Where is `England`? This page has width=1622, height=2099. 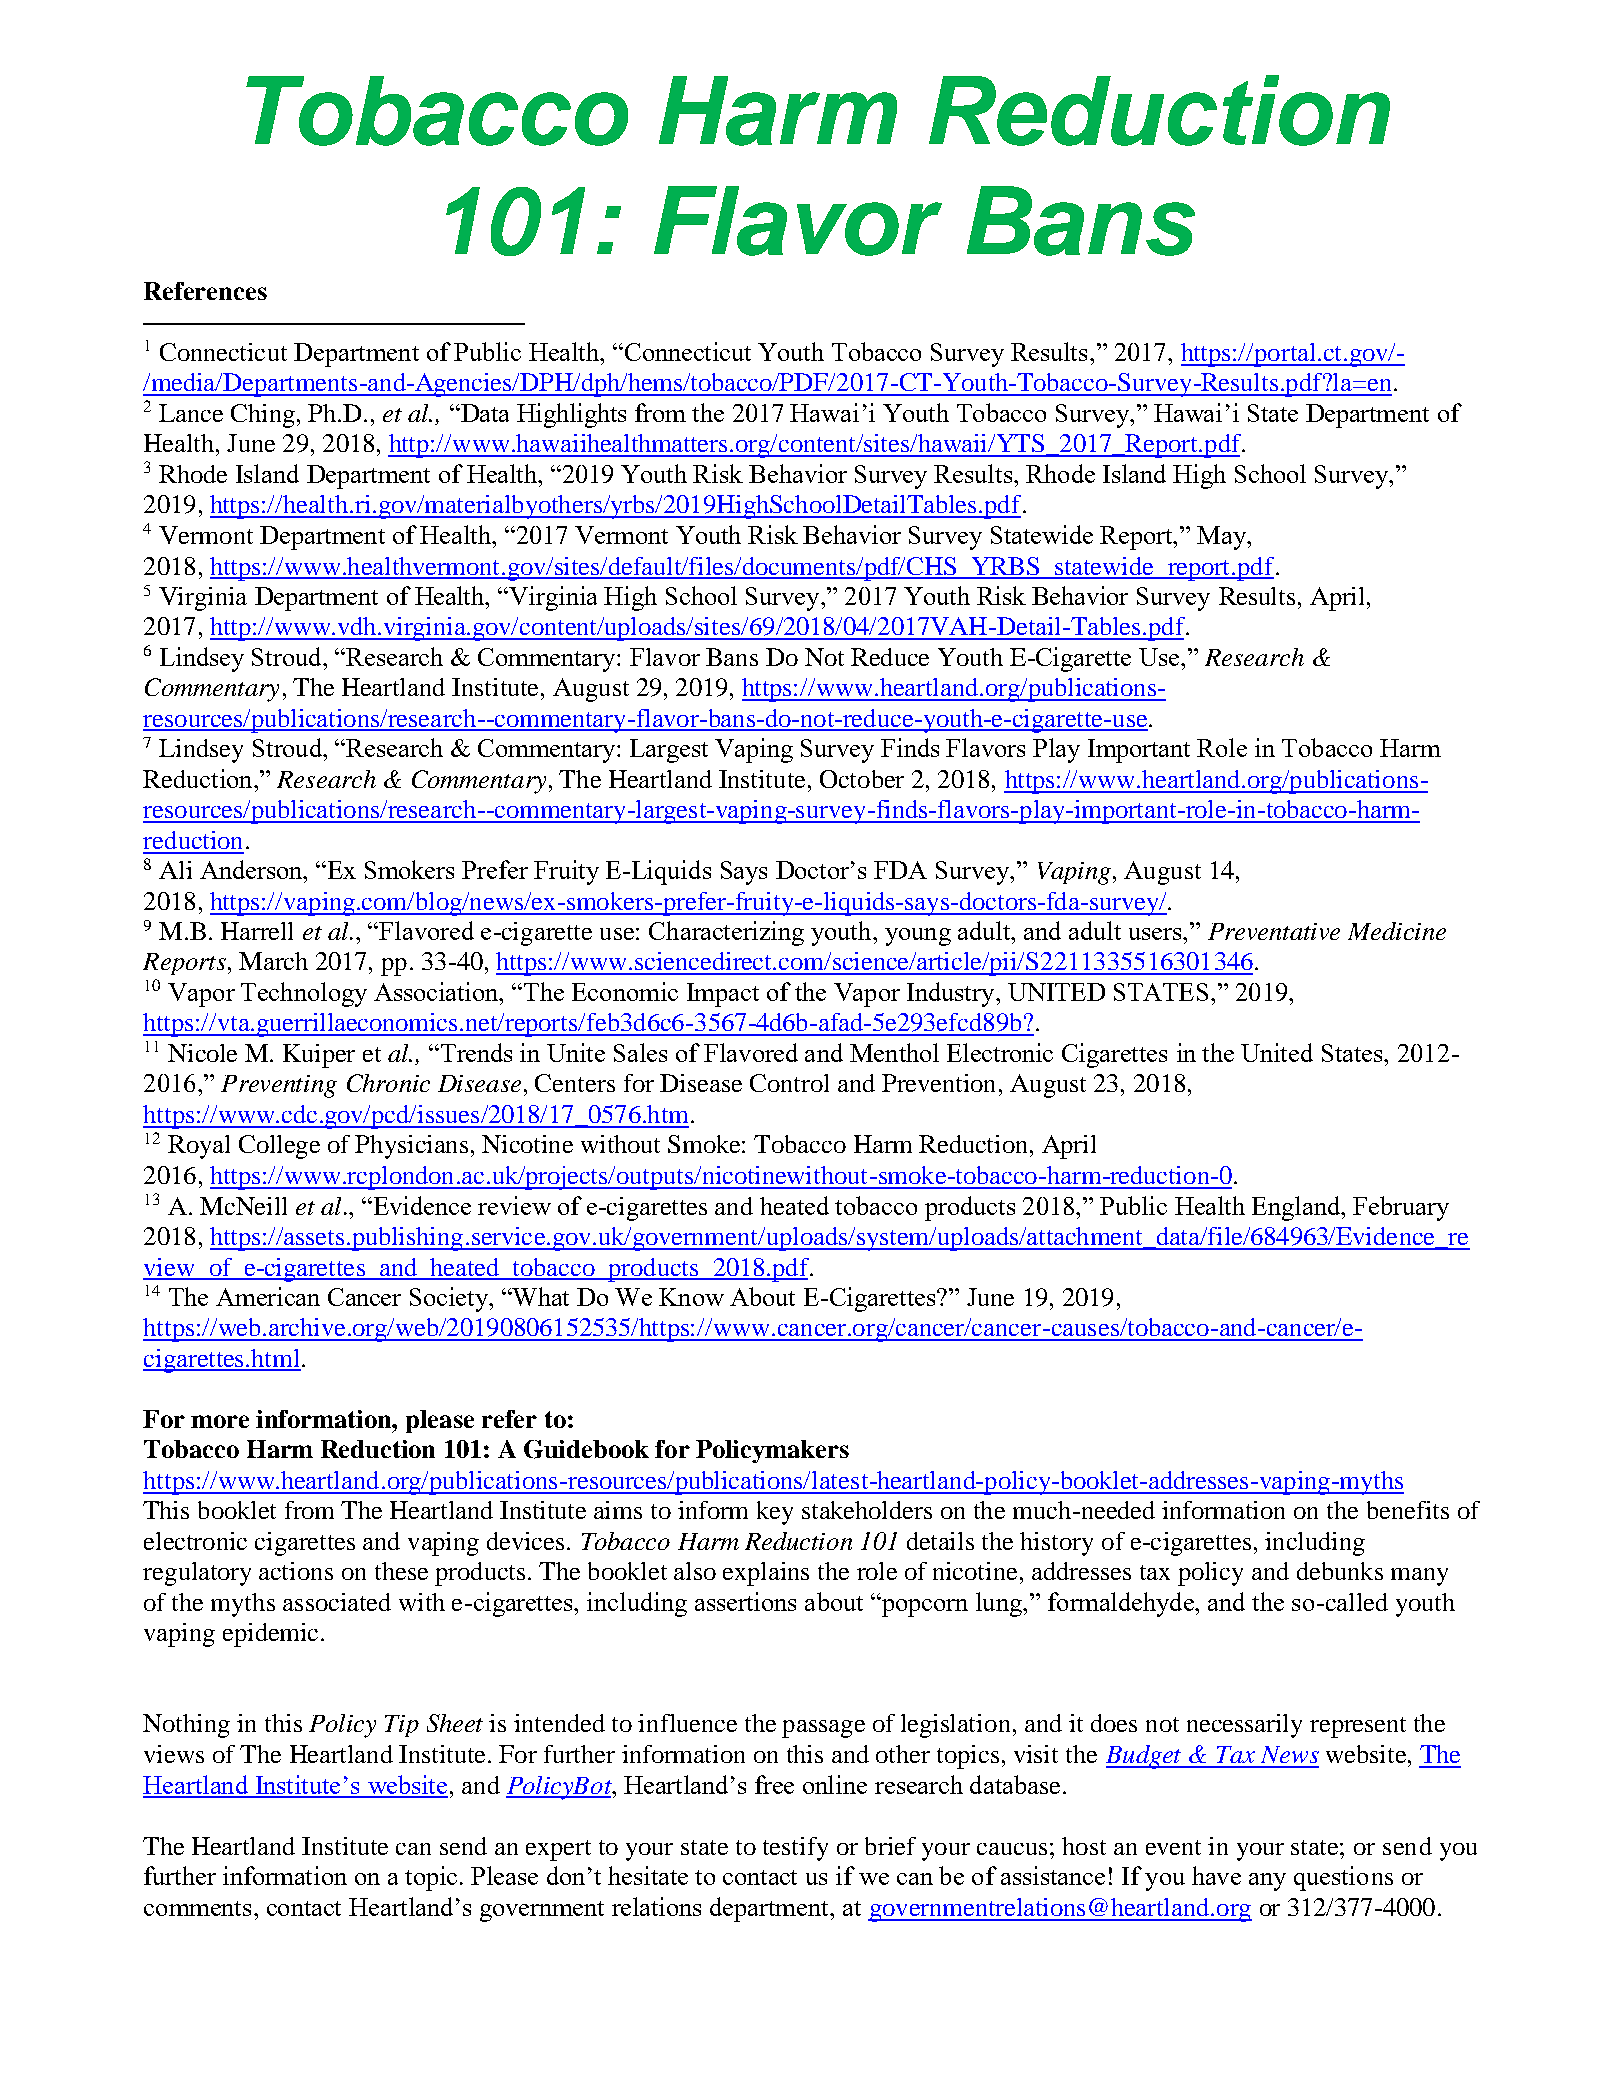
England is located at coordinates (1297, 1208).
